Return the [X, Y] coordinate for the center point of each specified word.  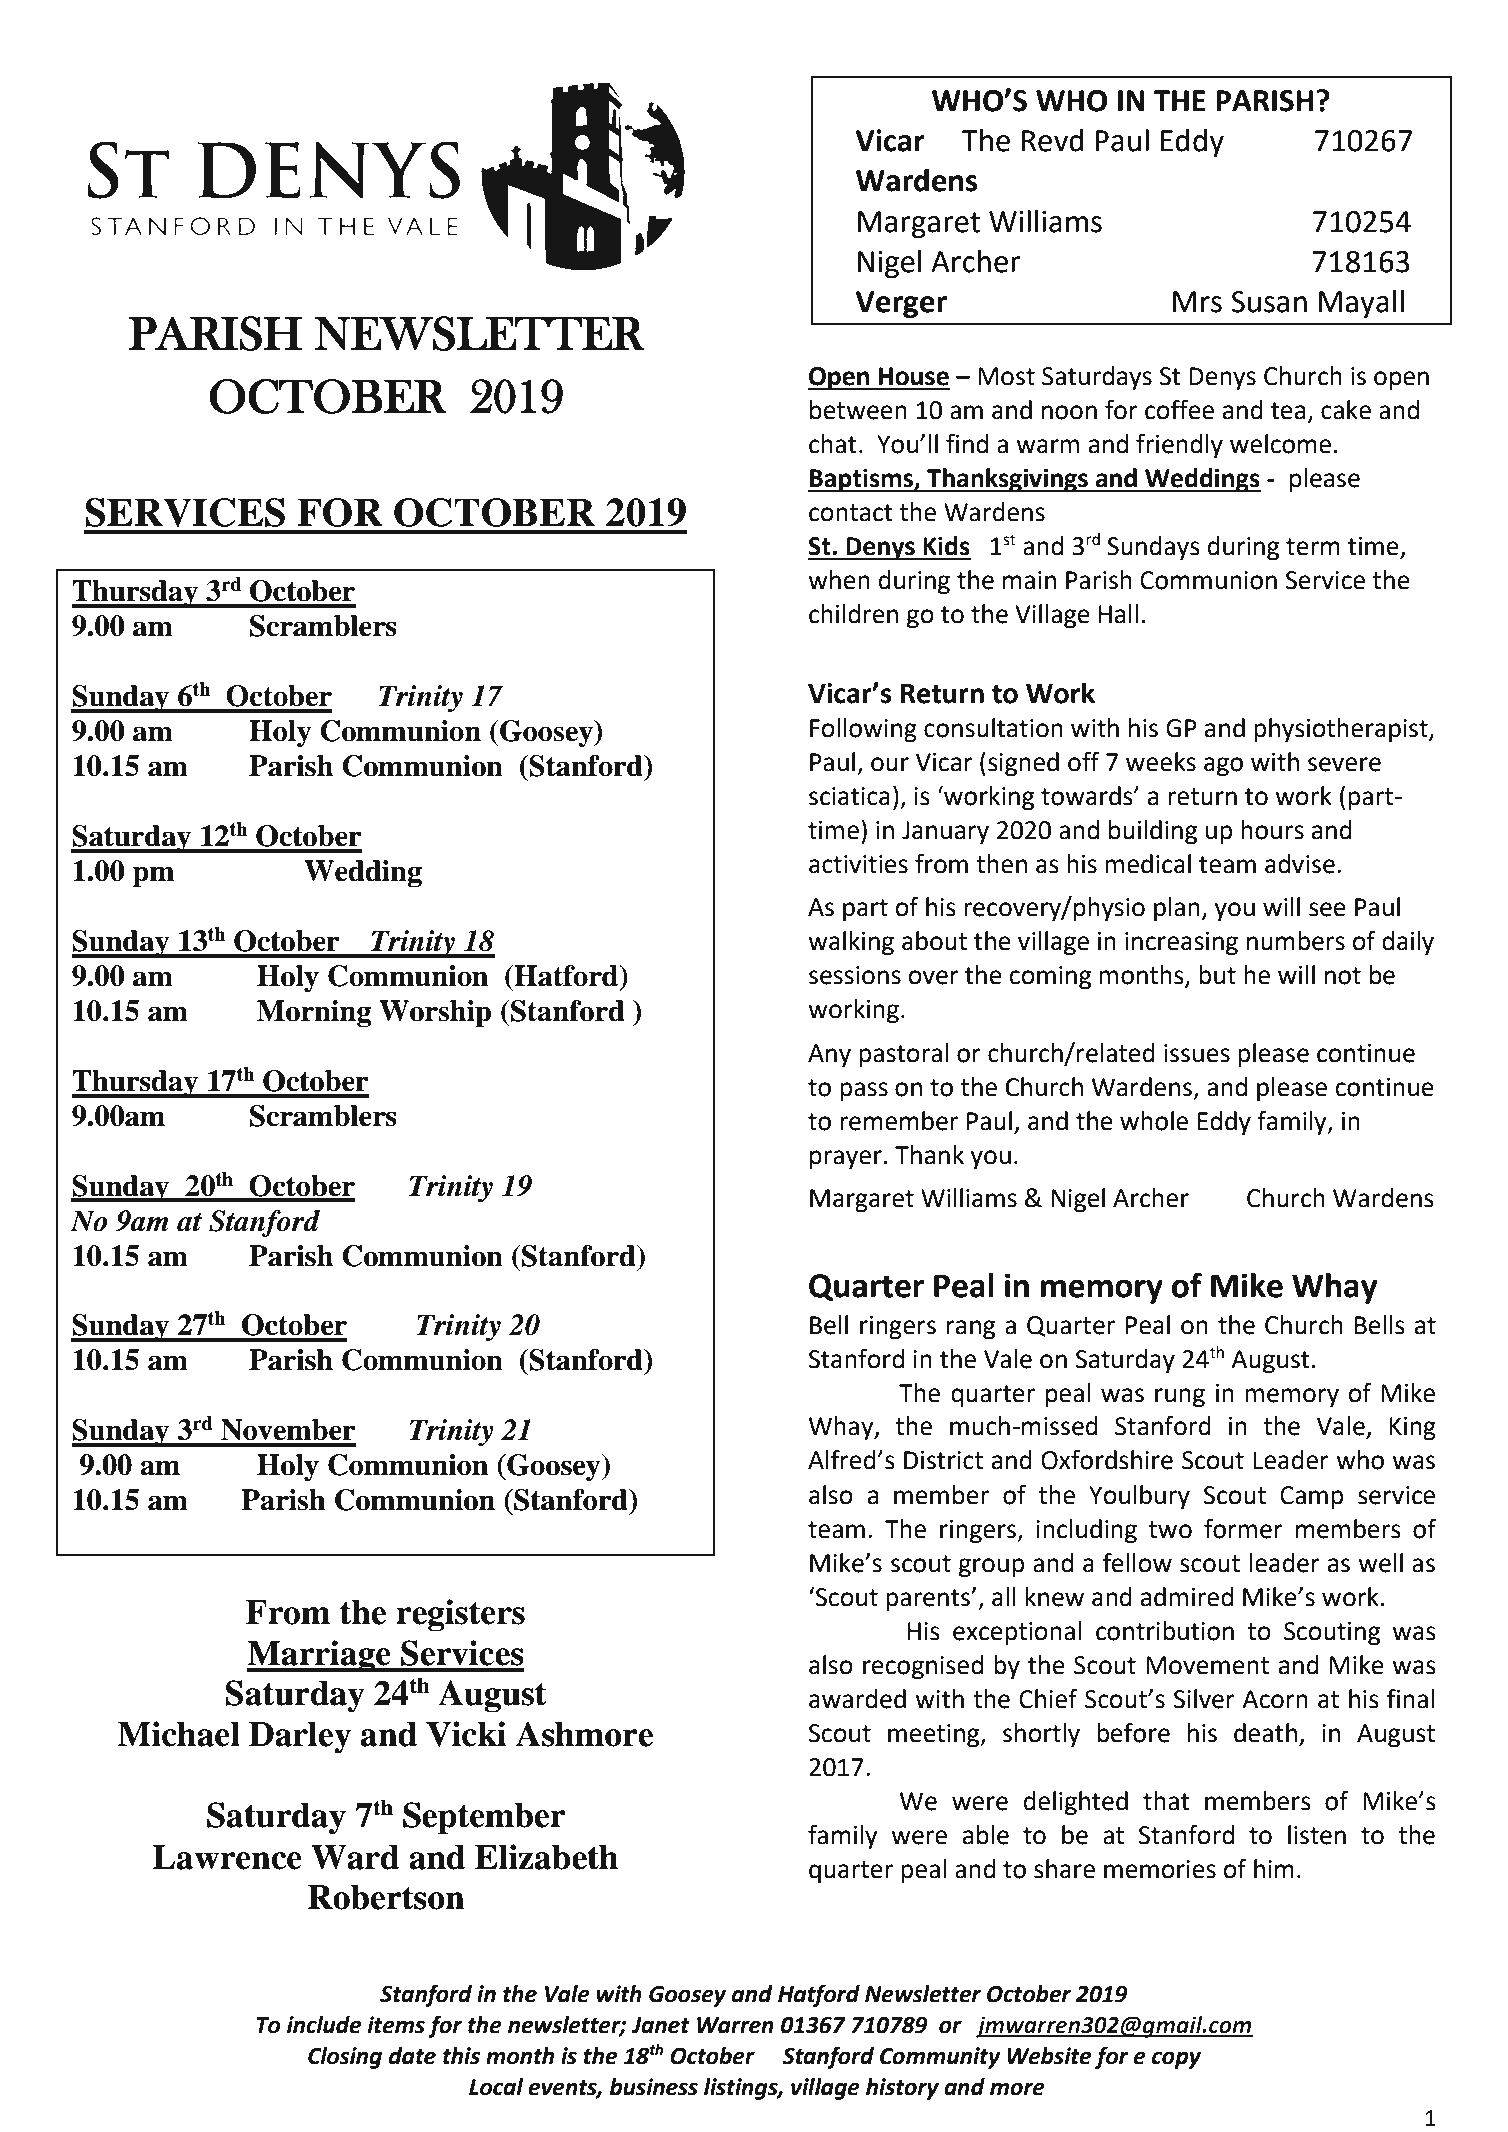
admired [1187, 1597]
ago [1223, 767]
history [902, 2089]
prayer [846, 1160]
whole [1154, 1121]
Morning [314, 1014]
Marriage [320, 1656]
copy [1176, 2060]
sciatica [849, 796]
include [324, 2025]
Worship [435, 1014]
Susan [1269, 302]
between [858, 410]
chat [833, 444]
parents [929, 1600]
